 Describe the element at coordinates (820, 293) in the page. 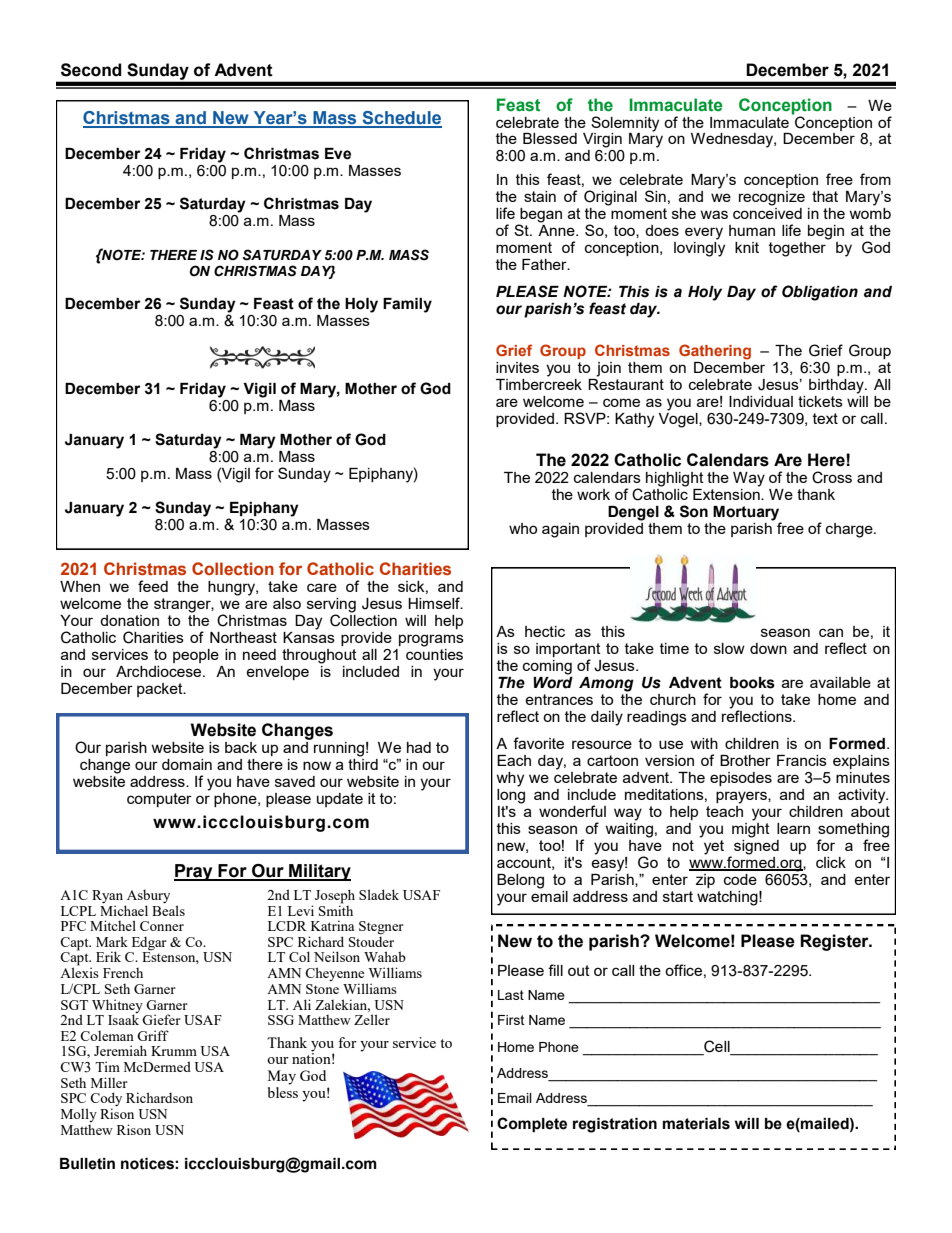

I see `Obligation` at that location.
